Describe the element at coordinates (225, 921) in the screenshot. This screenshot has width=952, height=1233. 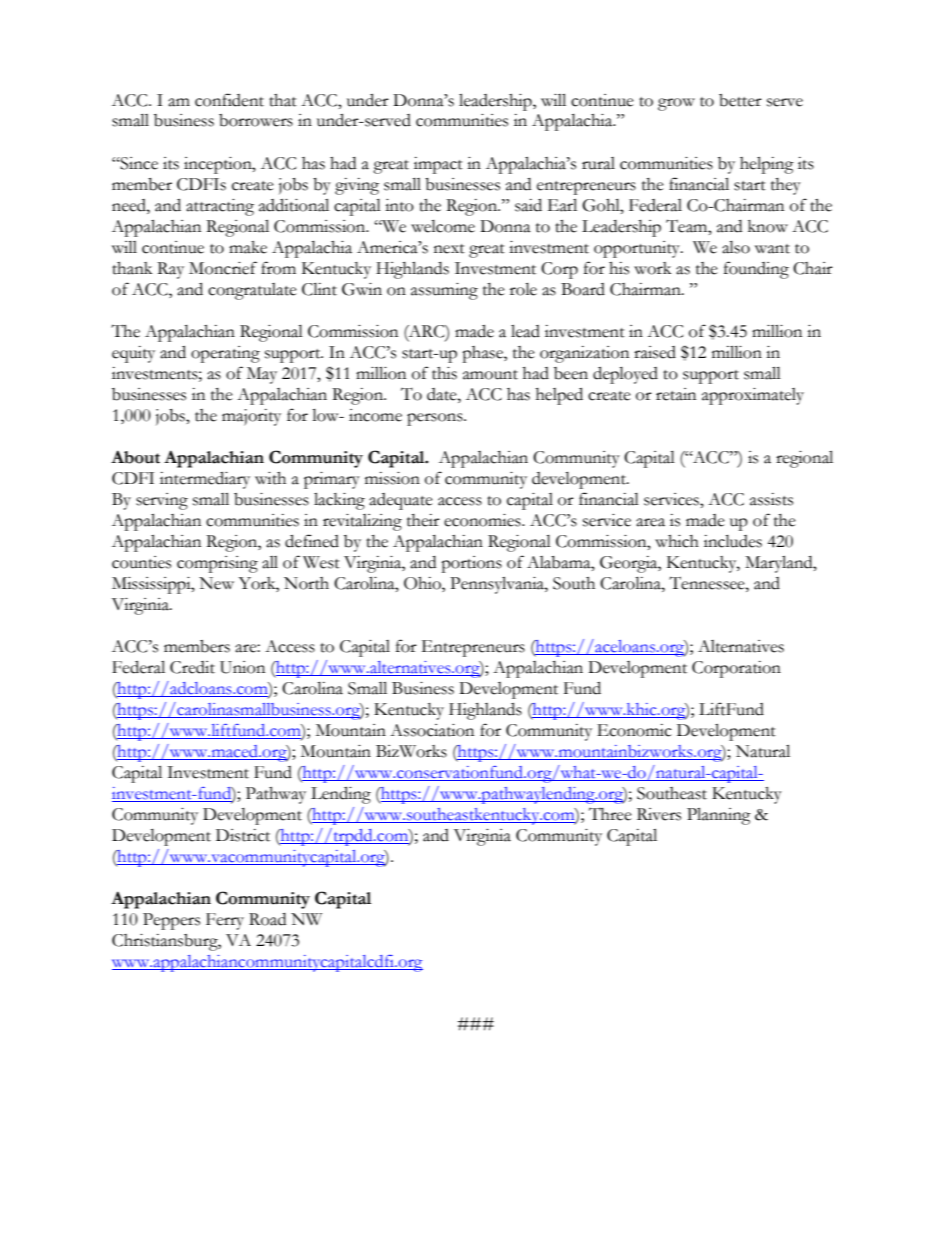
I see `Ferry` at that location.
